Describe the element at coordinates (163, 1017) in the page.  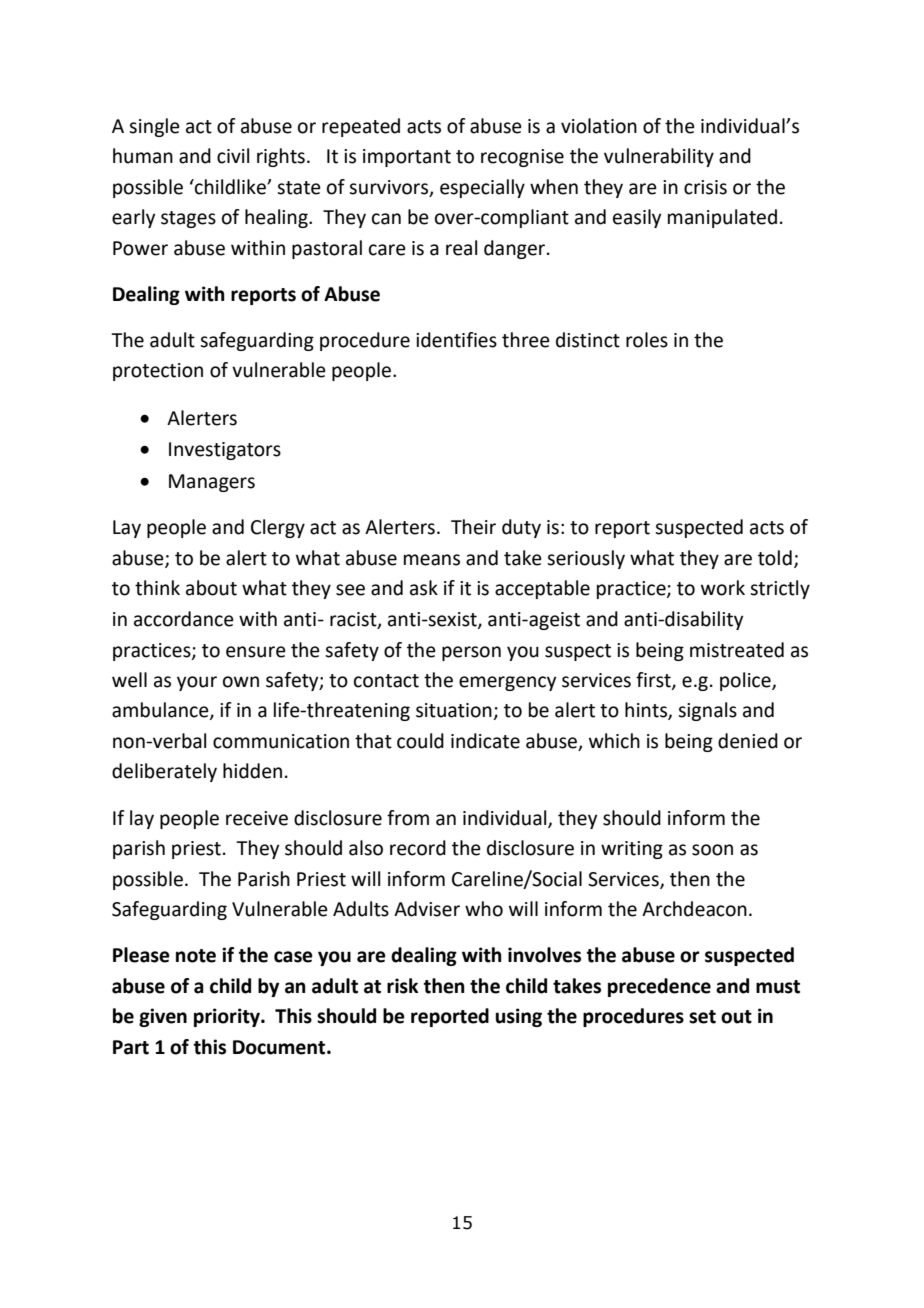
I see `given` at that location.
